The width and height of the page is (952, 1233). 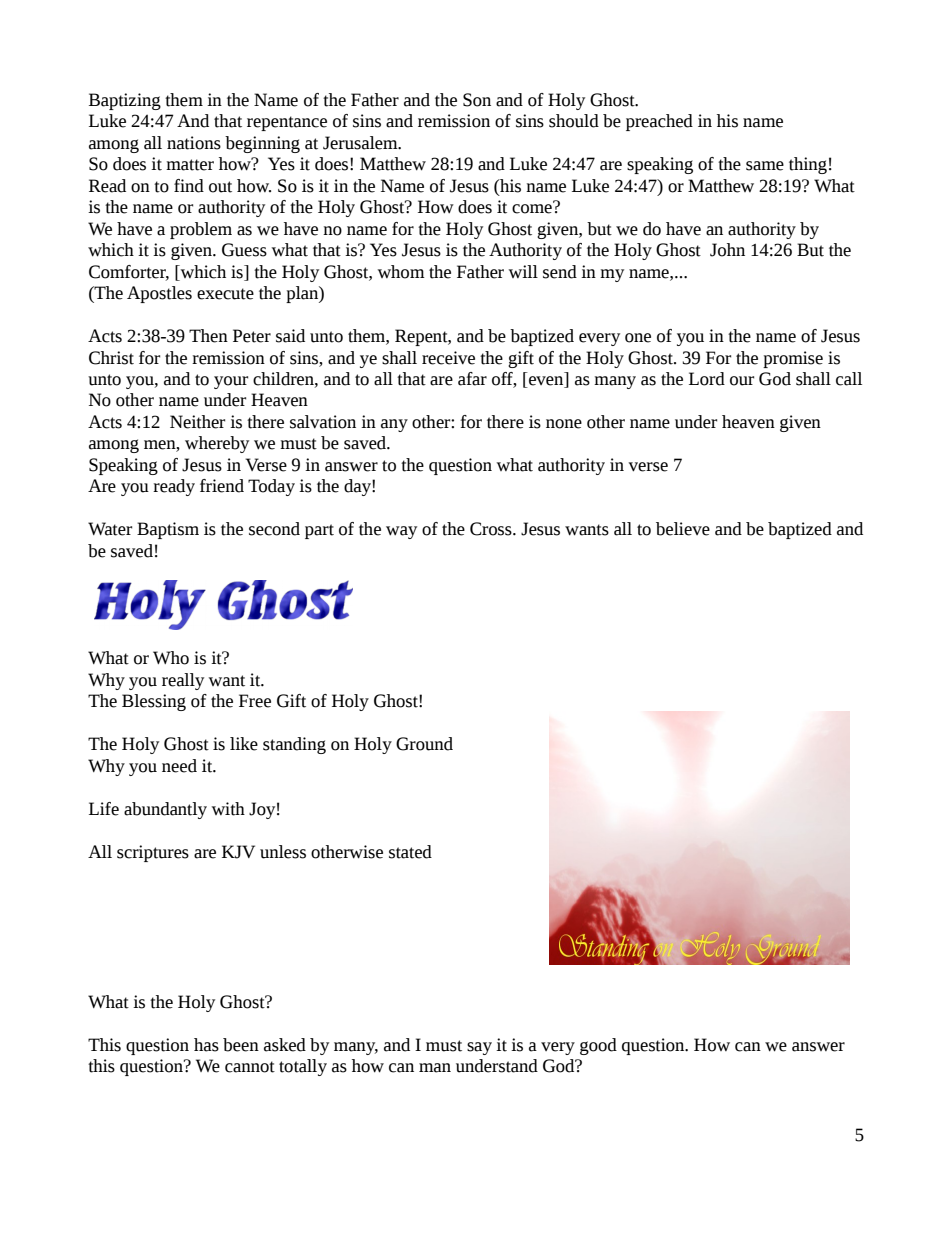 I want to click on promise, so click(x=793, y=359).
